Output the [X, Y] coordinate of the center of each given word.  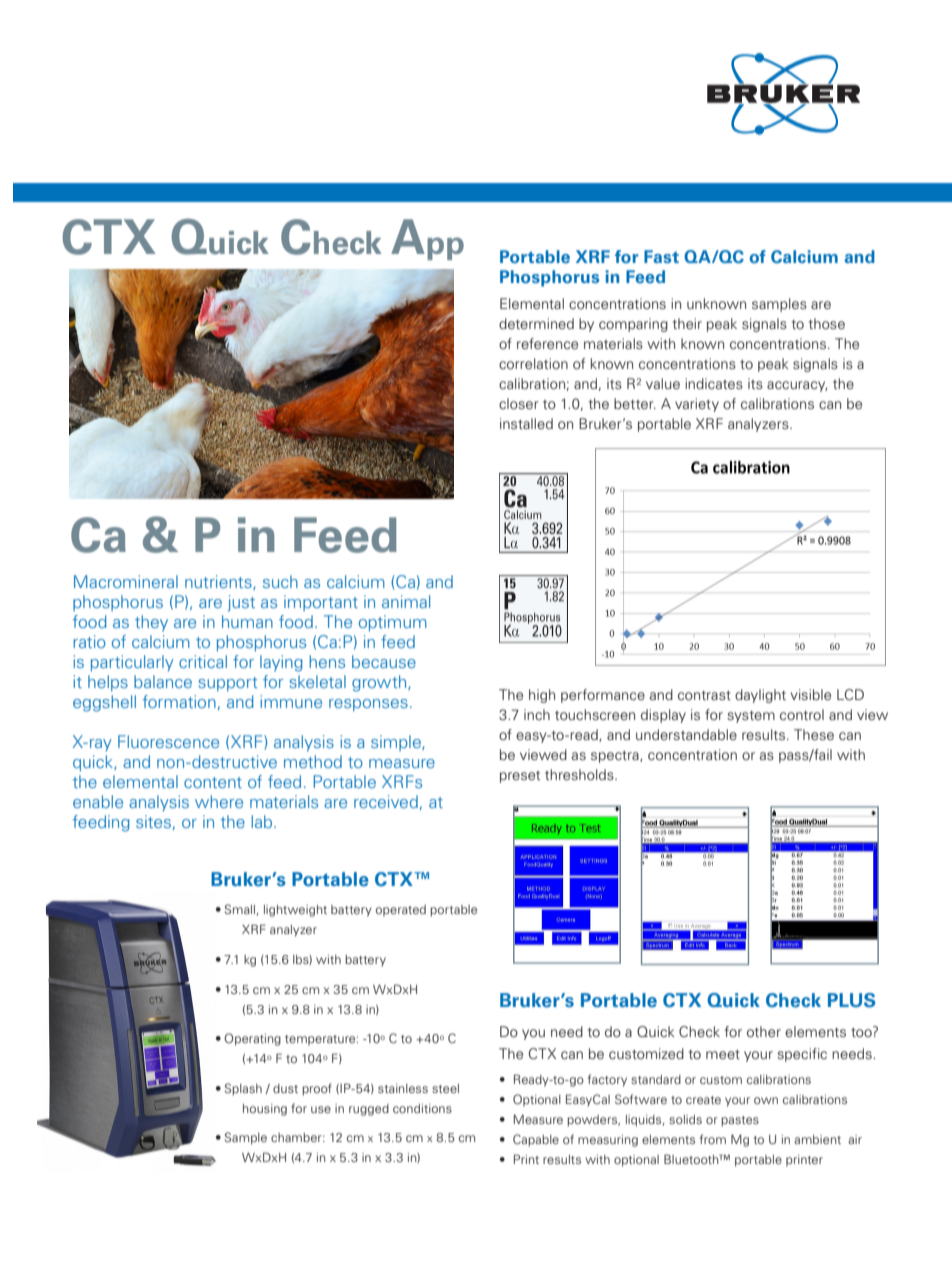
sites [153, 821]
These [814, 734]
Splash [243, 1089]
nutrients [219, 582]
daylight [760, 696]
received [386, 801]
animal [406, 601]
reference [547, 343]
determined [536, 323]
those [827, 323]
